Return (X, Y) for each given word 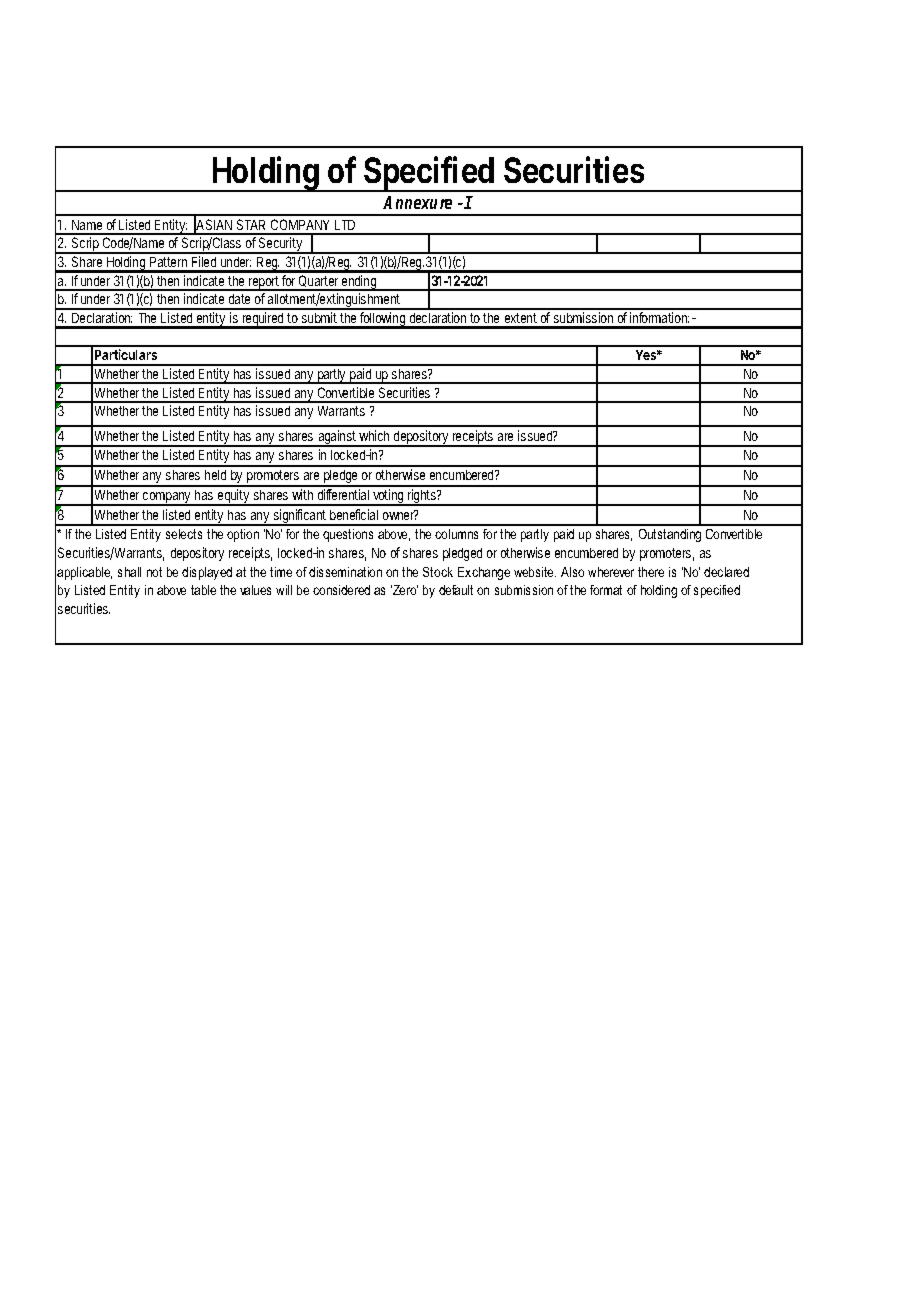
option (243, 535)
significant (299, 517)
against (337, 438)
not (154, 572)
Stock (438, 572)
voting (388, 497)
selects (184, 534)
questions (348, 535)
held (215, 475)
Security (280, 245)
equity (234, 497)
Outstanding (670, 535)
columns (456, 534)
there (651, 572)
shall (129, 572)
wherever (611, 572)
